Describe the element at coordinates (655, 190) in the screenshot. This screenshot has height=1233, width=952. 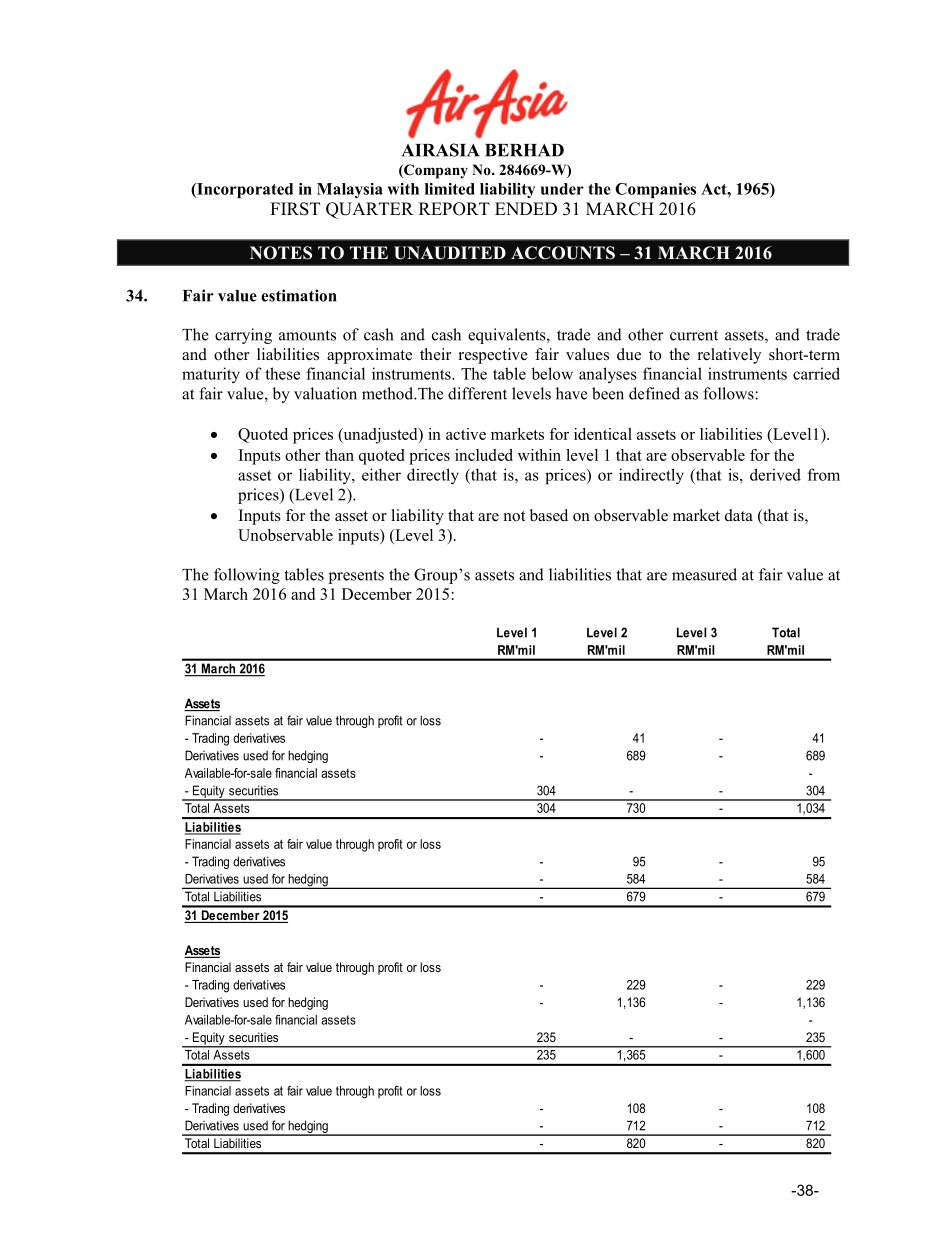
I see `Companies` at that location.
